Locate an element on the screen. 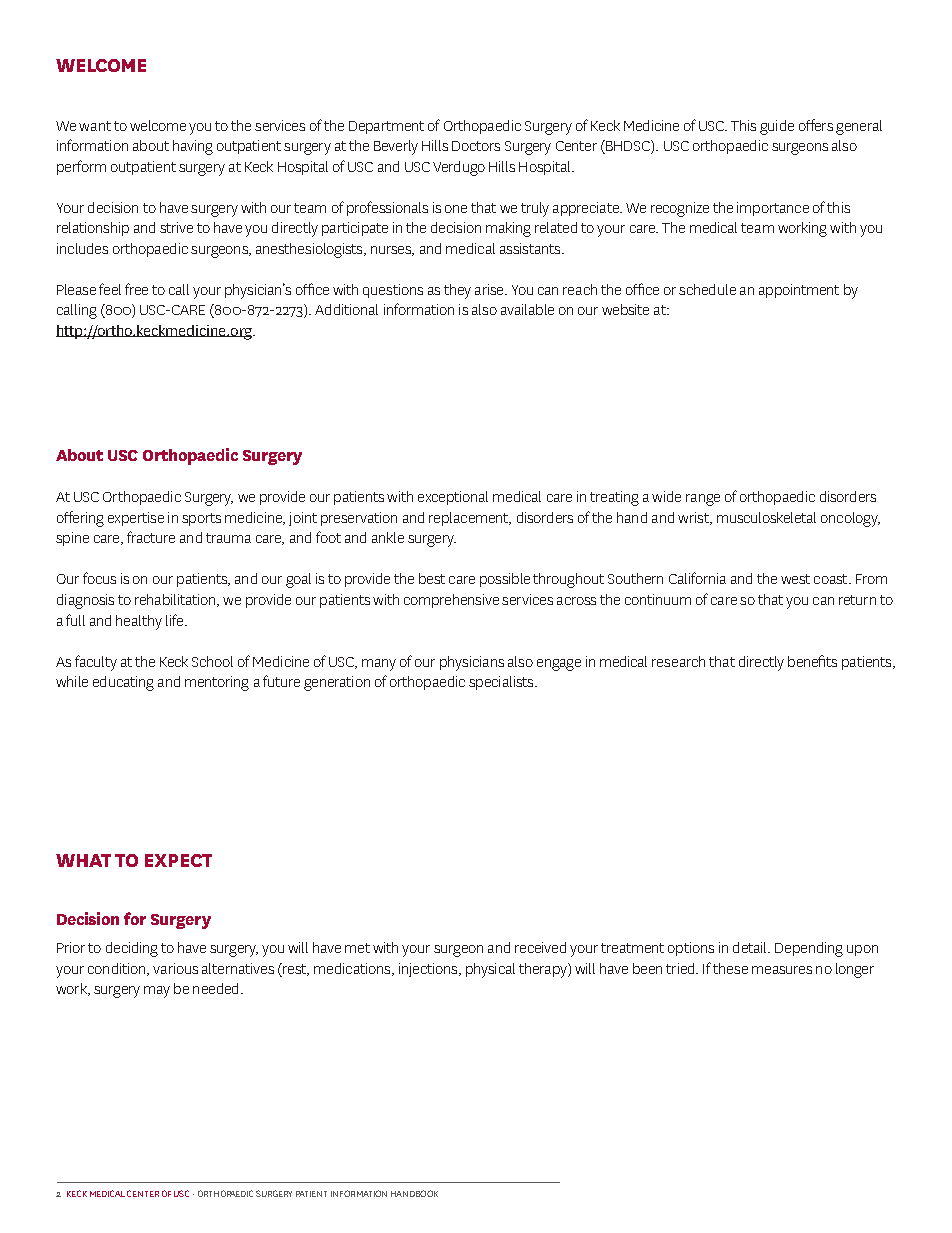 The width and height of the screenshot is (952, 1233). guide is located at coordinates (777, 127).
